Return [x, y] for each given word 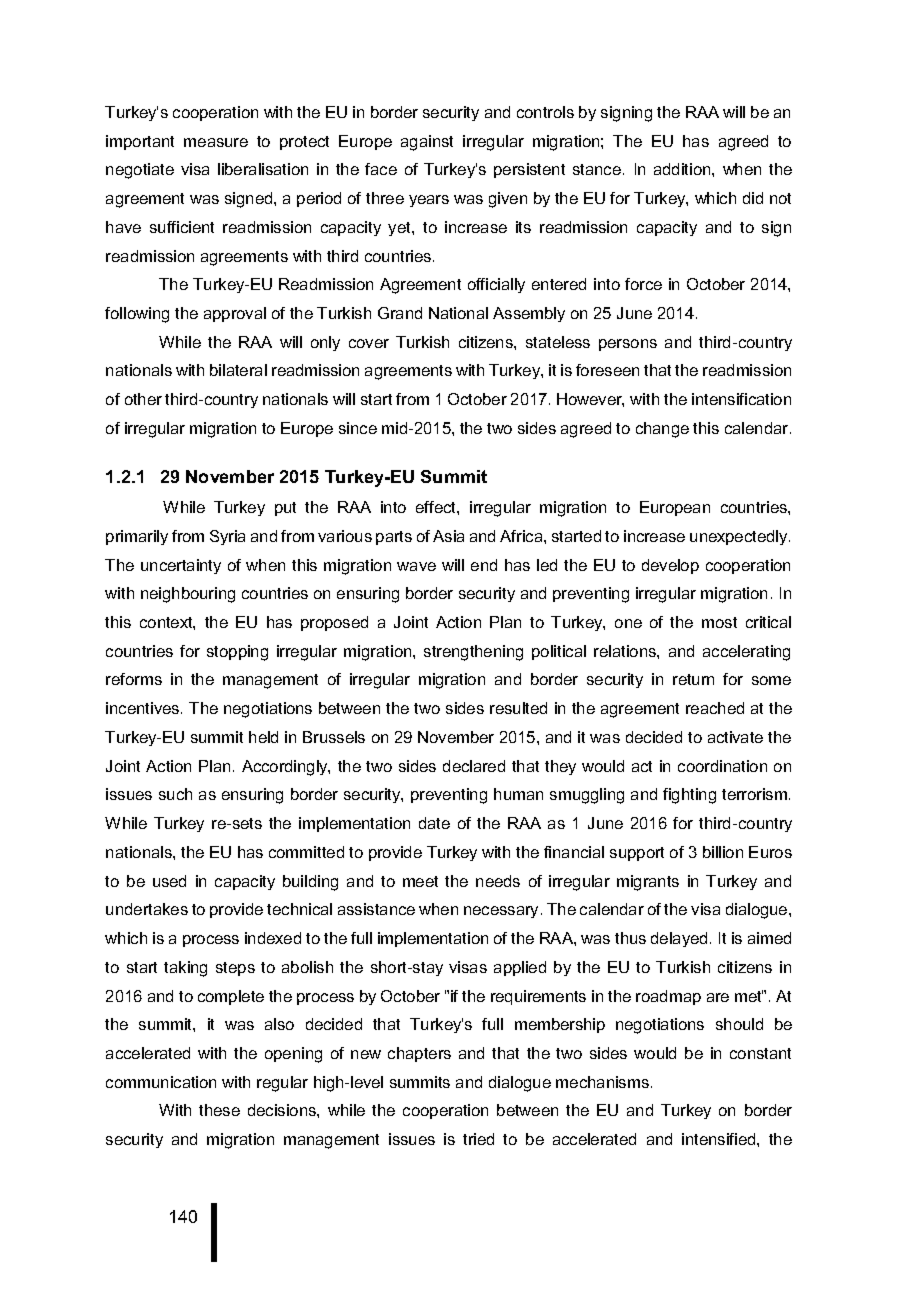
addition [683, 169]
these [219, 1110]
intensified [720, 1139]
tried [478, 1139]
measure [216, 142]
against [427, 143]
